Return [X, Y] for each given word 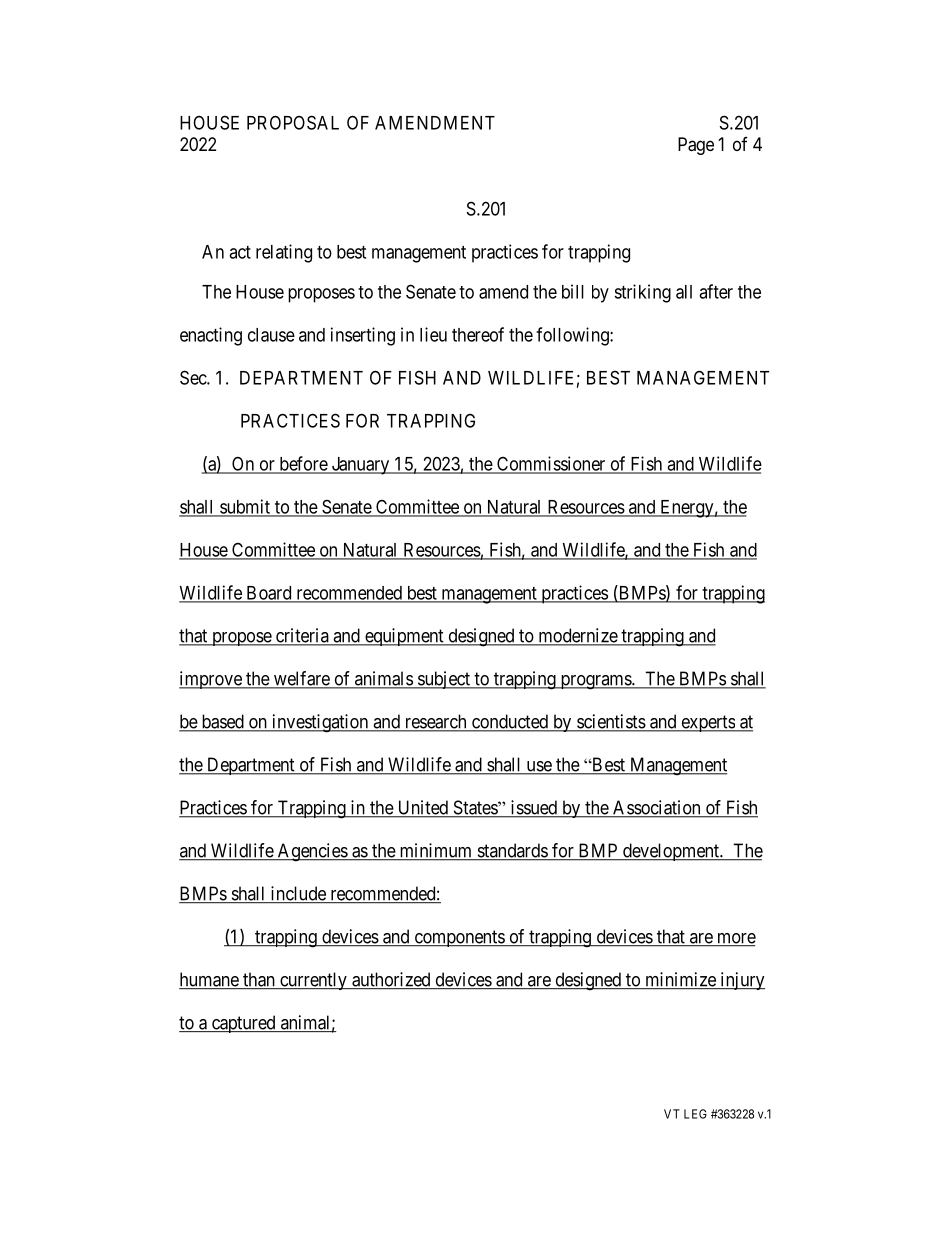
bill [573, 291]
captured [243, 1024]
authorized [391, 980]
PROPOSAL [293, 122]
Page [696, 146]
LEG [695, 1114]
